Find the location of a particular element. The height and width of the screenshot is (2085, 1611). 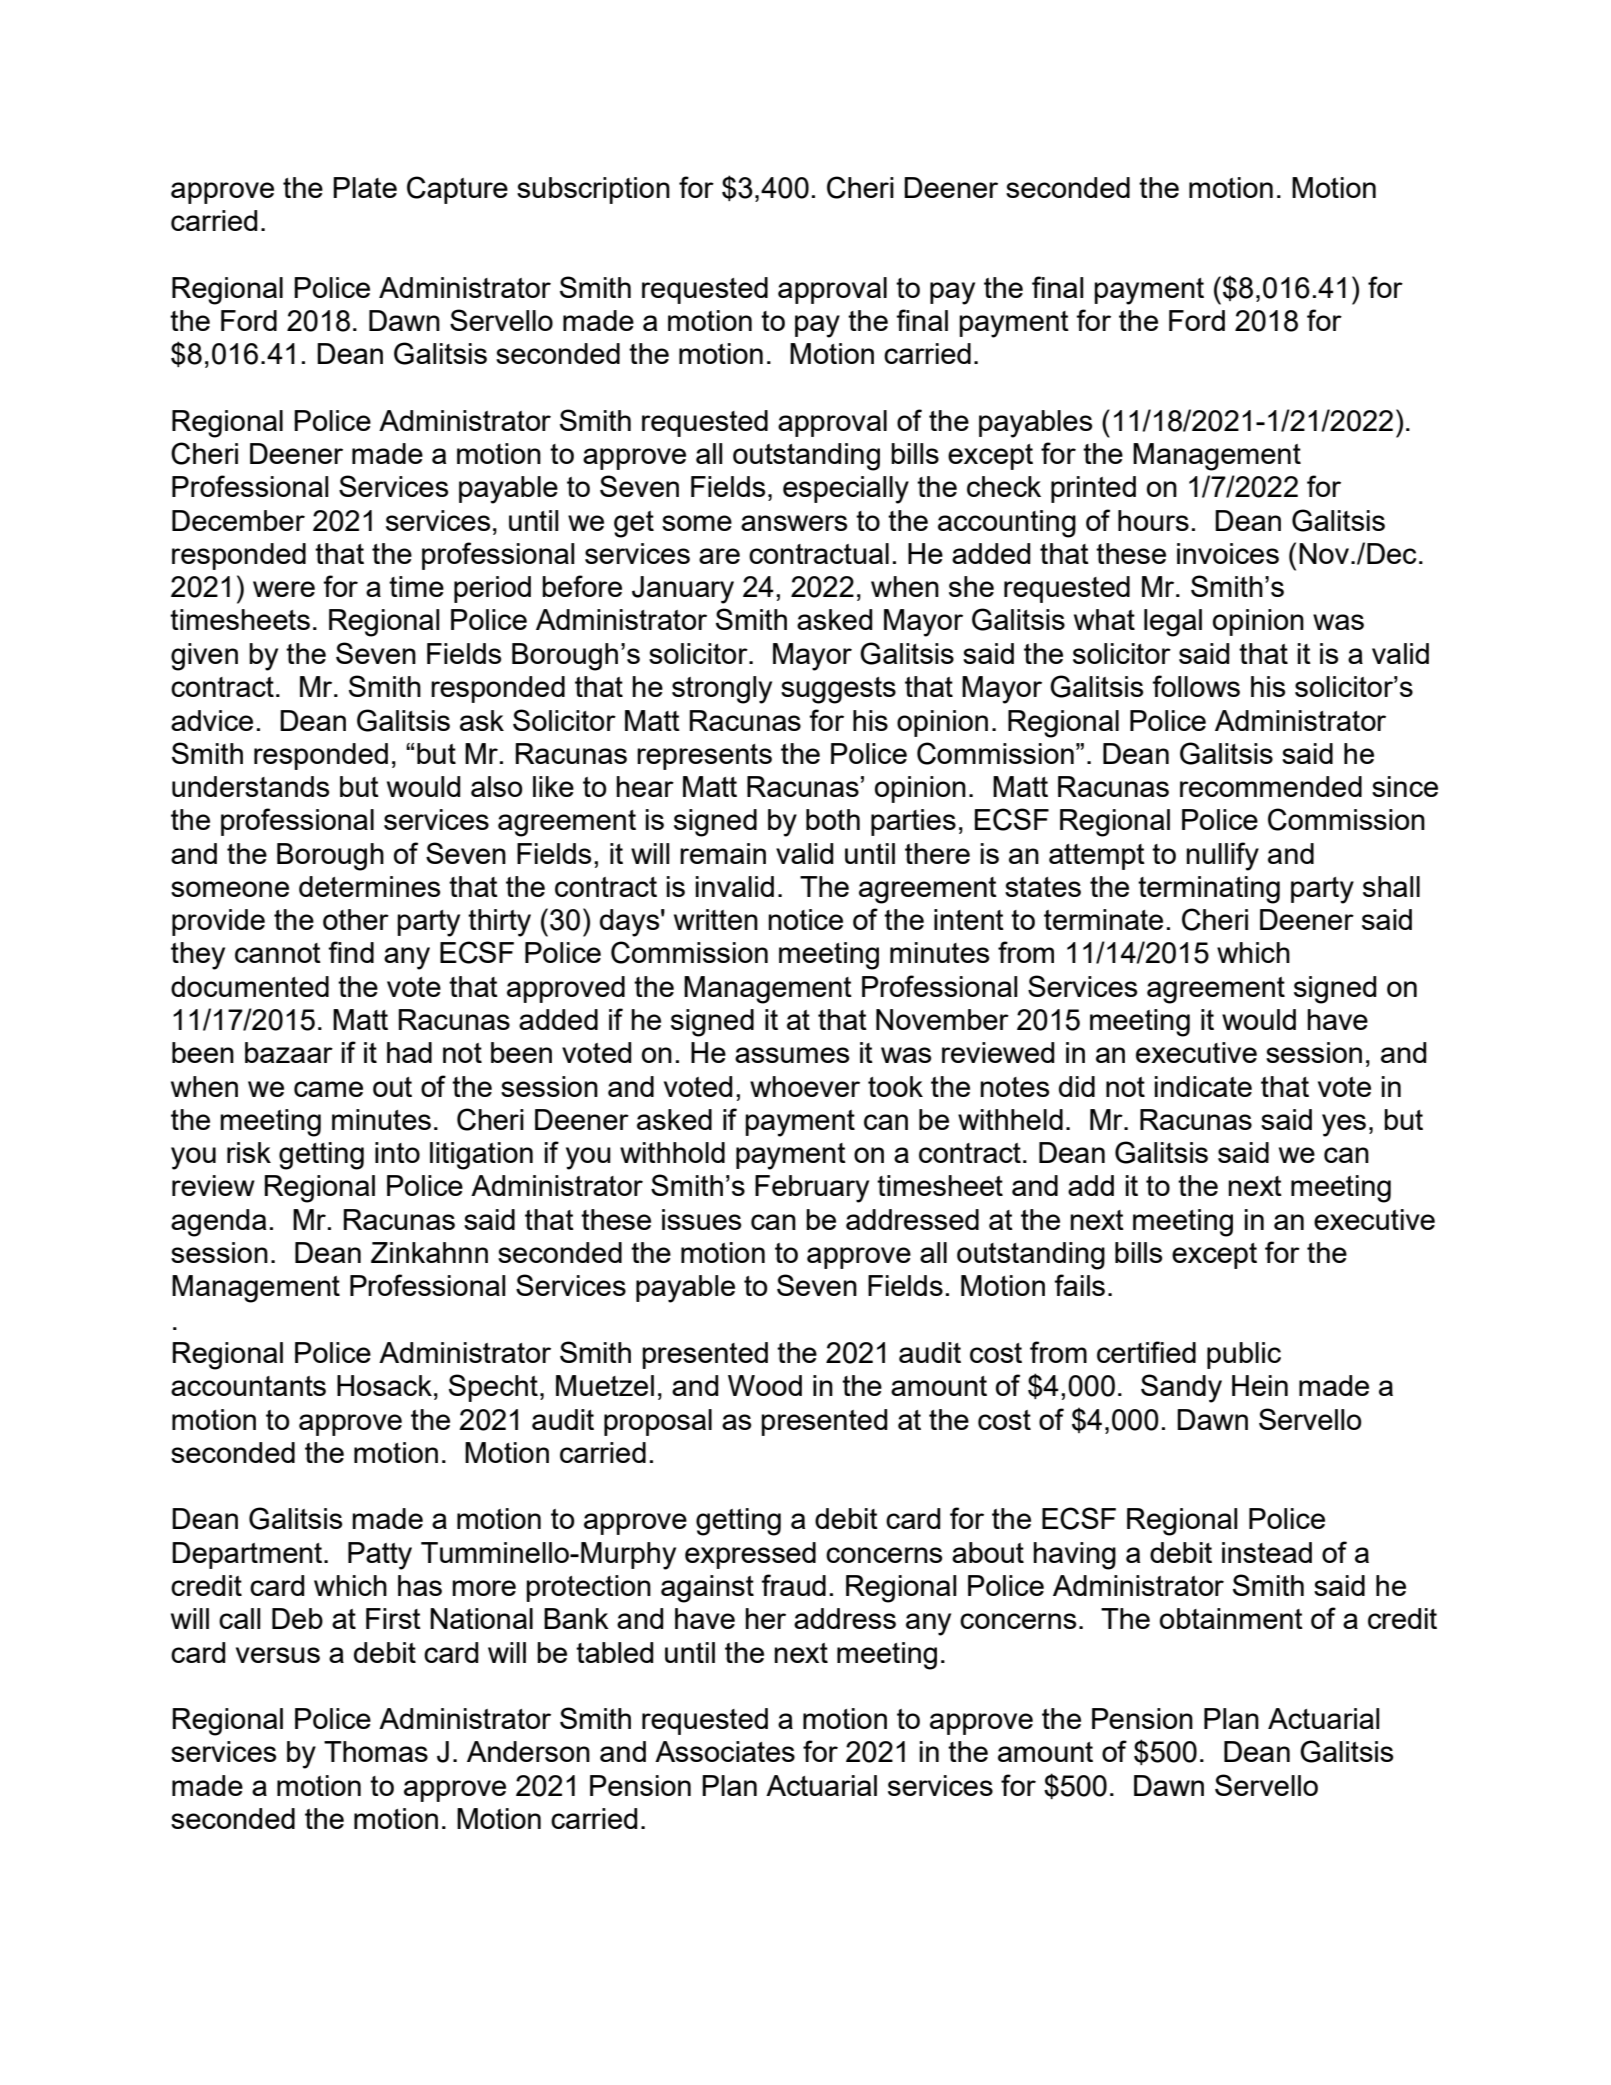

December is located at coordinates (238, 520).
